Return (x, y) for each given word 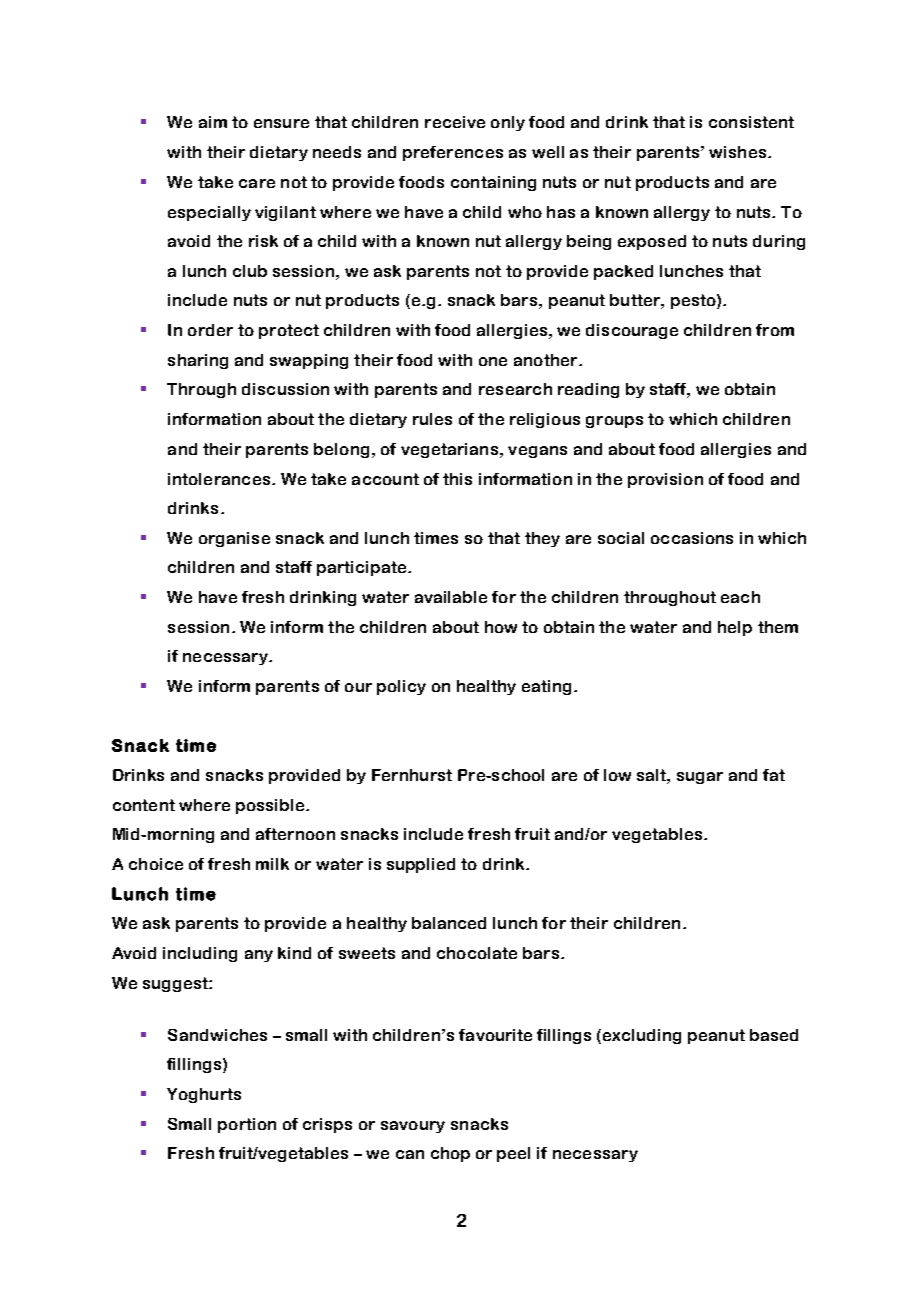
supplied (421, 865)
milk (272, 864)
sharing (198, 361)
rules (432, 419)
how (501, 627)
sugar (700, 778)
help (735, 628)
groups (614, 422)
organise (234, 539)
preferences (453, 153)
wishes (739, 152)
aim (213, 122)
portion (247, 1125)
